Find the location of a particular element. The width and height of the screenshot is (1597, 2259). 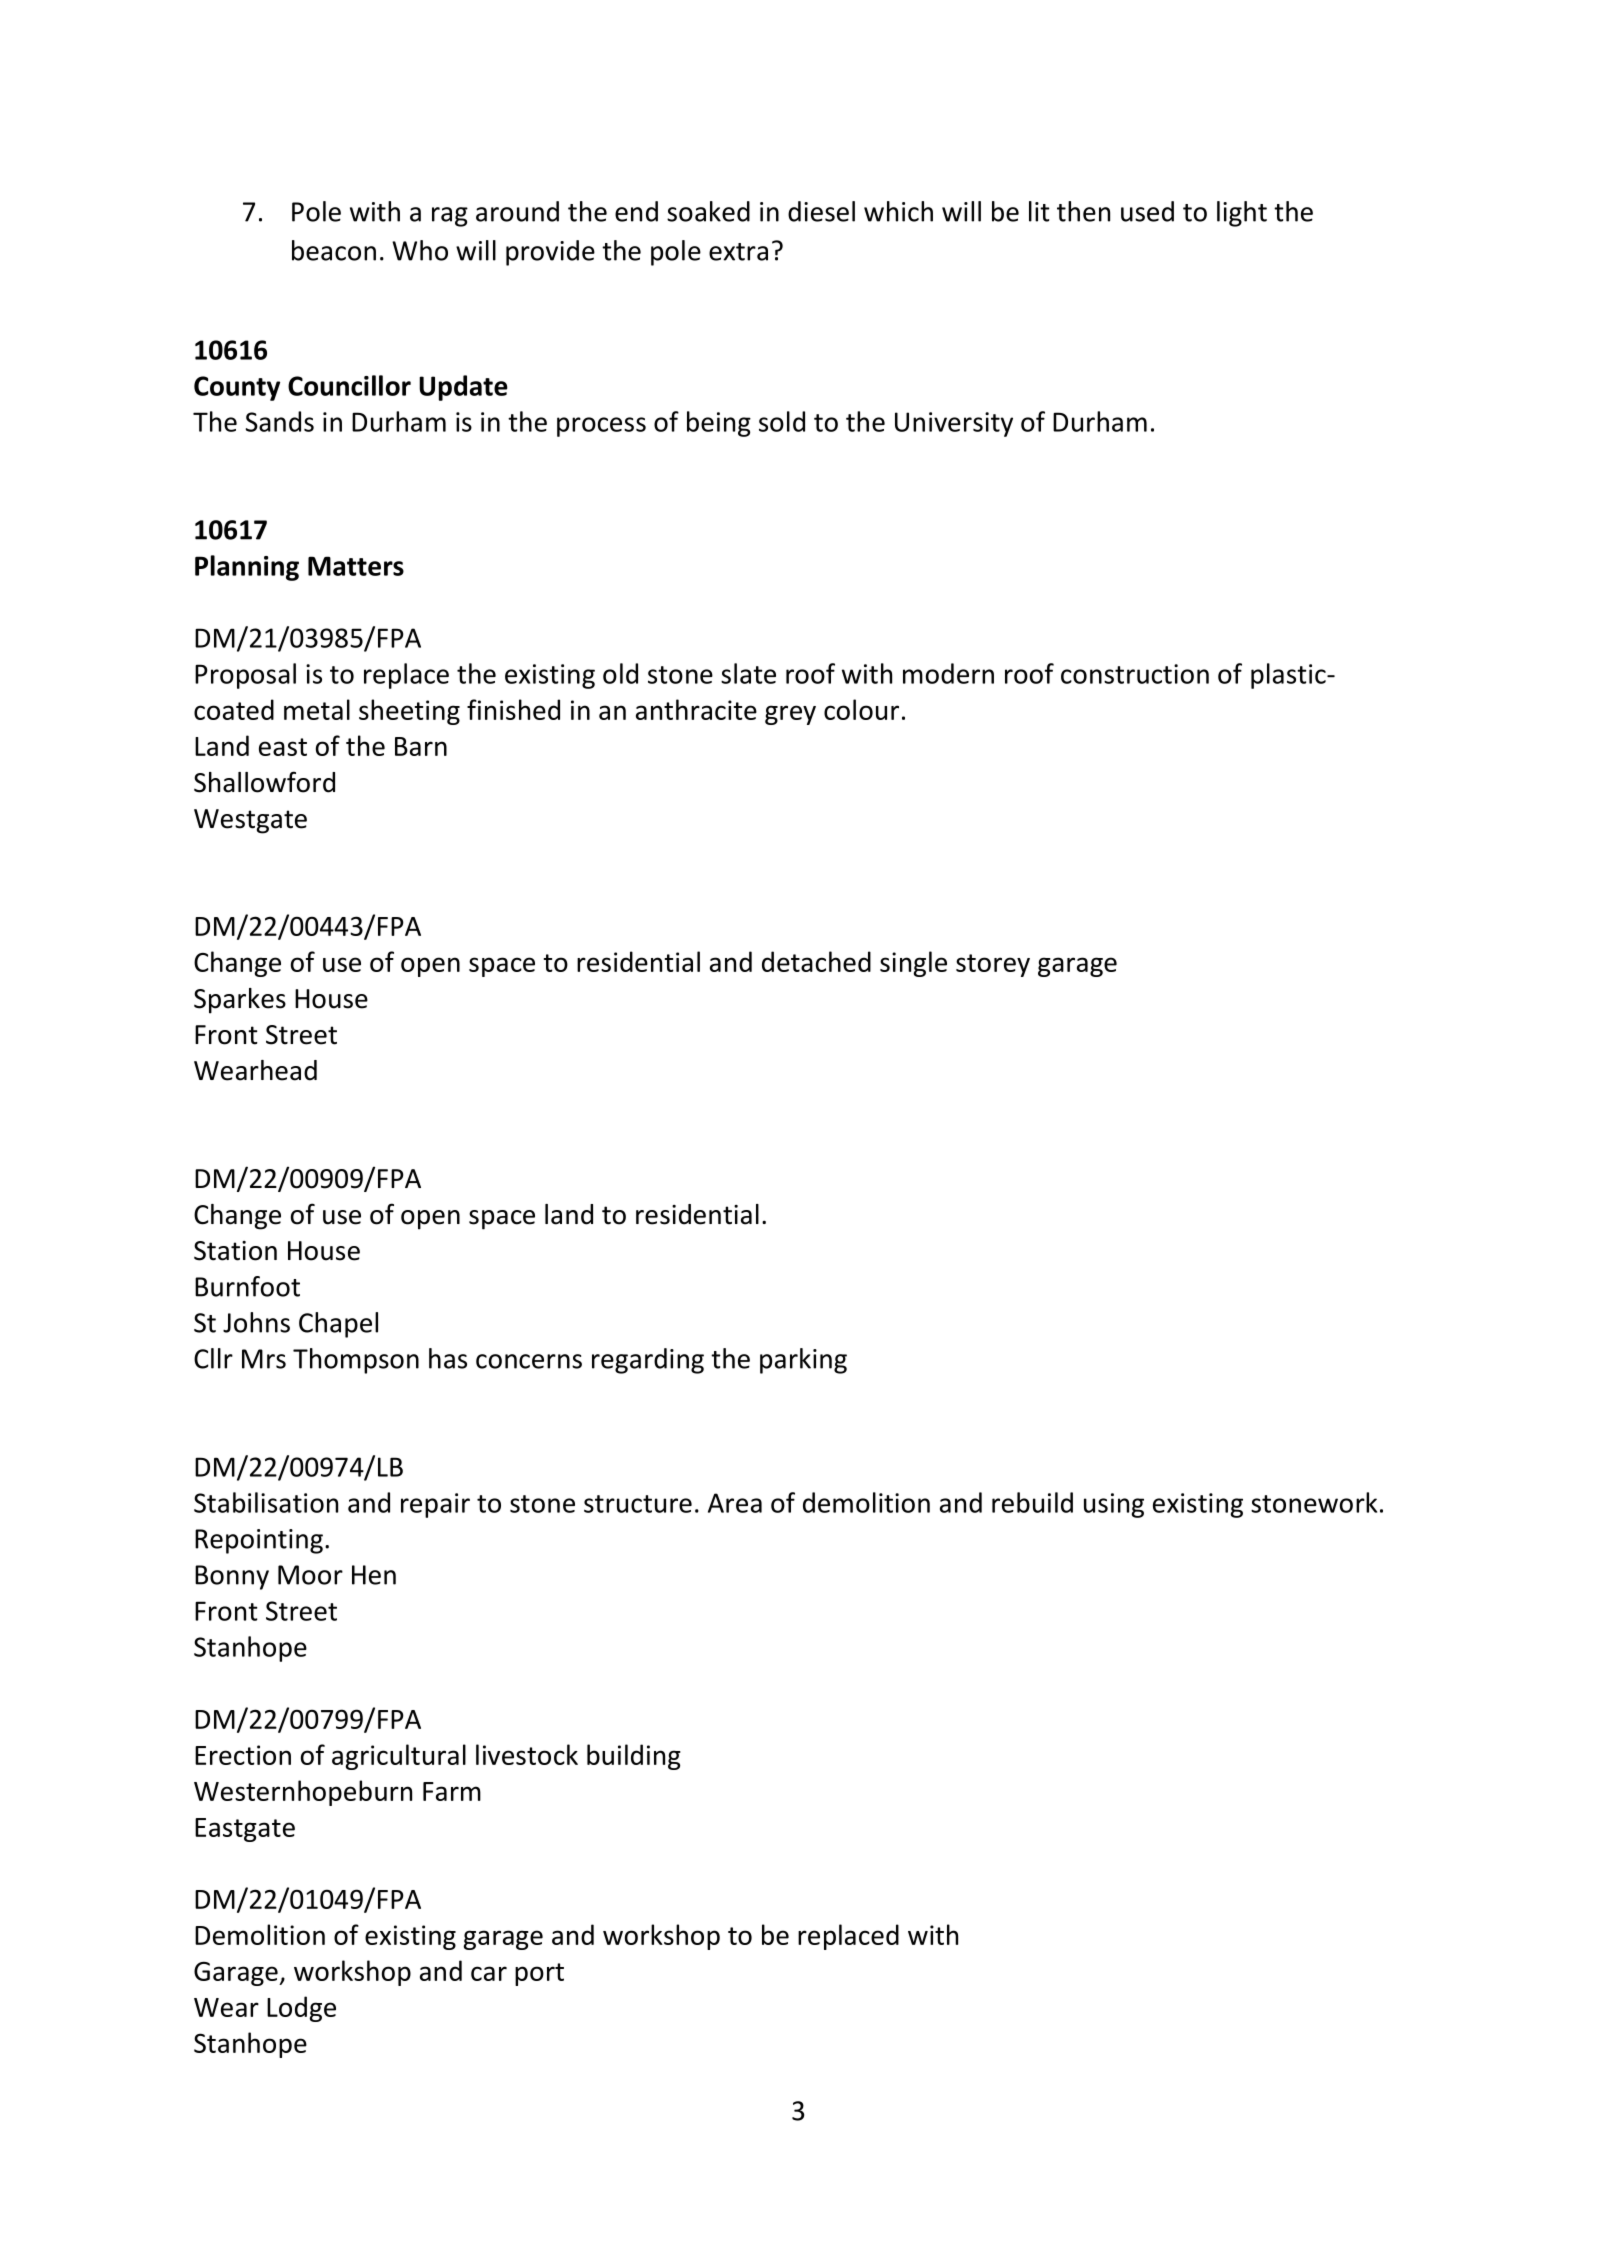

detached is located at coordinates (816, 961).
